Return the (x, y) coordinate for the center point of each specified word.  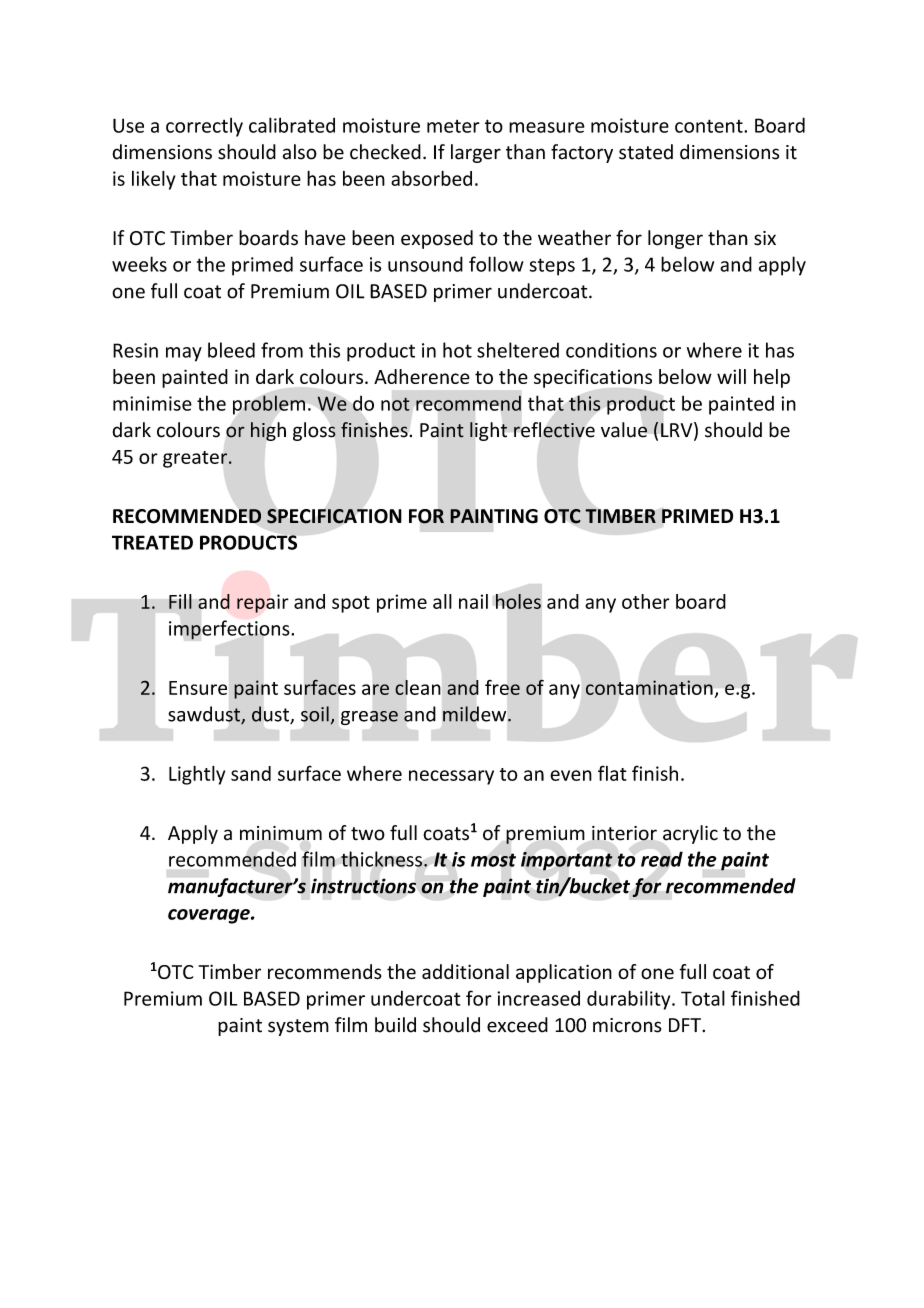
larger (476, 153)
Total (703, 998)
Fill (180, 601)
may (184, 354)
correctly (204, 127)
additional (465, 972)
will (731, 376)
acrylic (690, 834)
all (442, 601)
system (298, 1027)
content (710, 126)
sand (251, 773)
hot (457, 350)
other (646, 601)
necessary (451, 777)
